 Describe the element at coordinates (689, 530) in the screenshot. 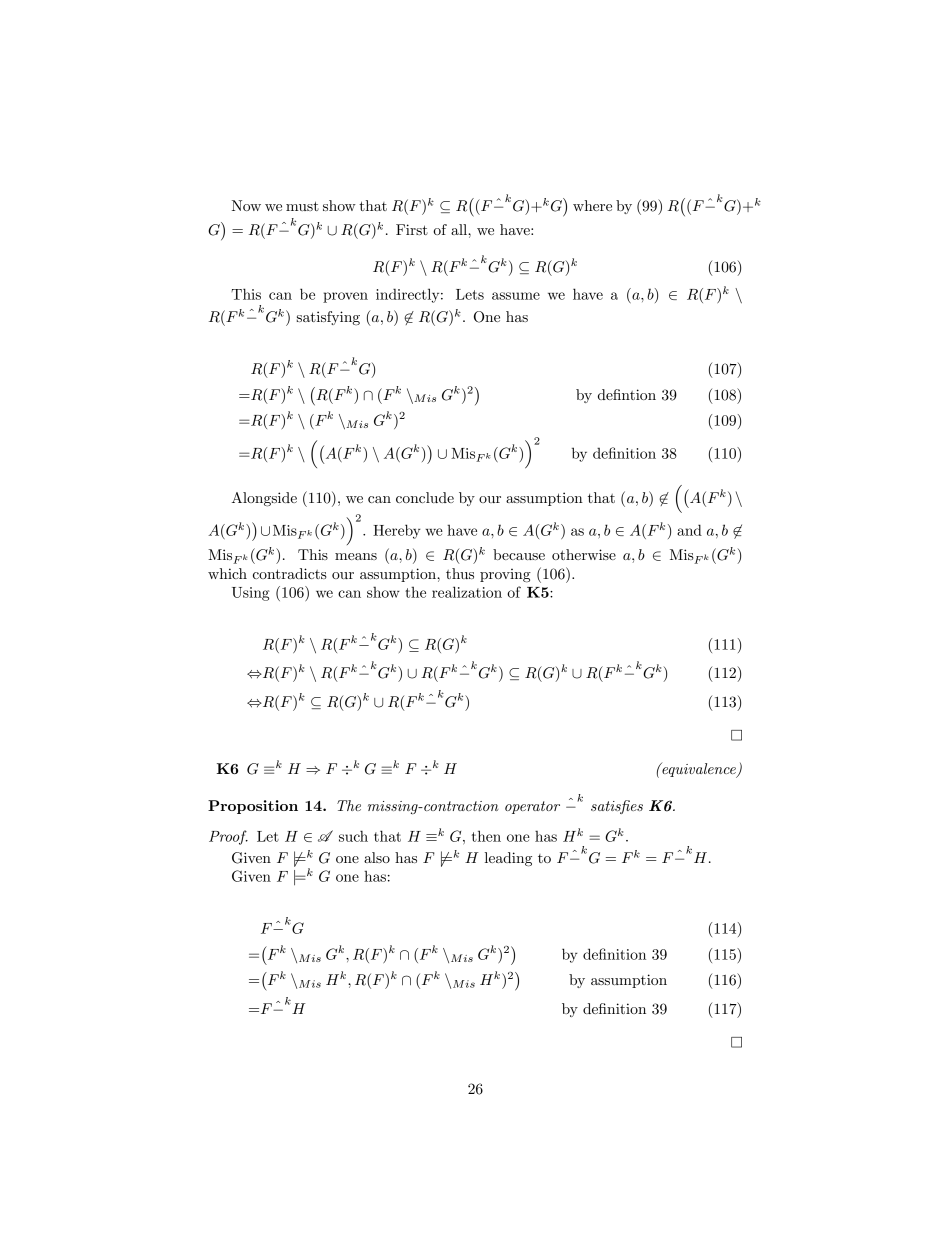

I see `and` at that location.
